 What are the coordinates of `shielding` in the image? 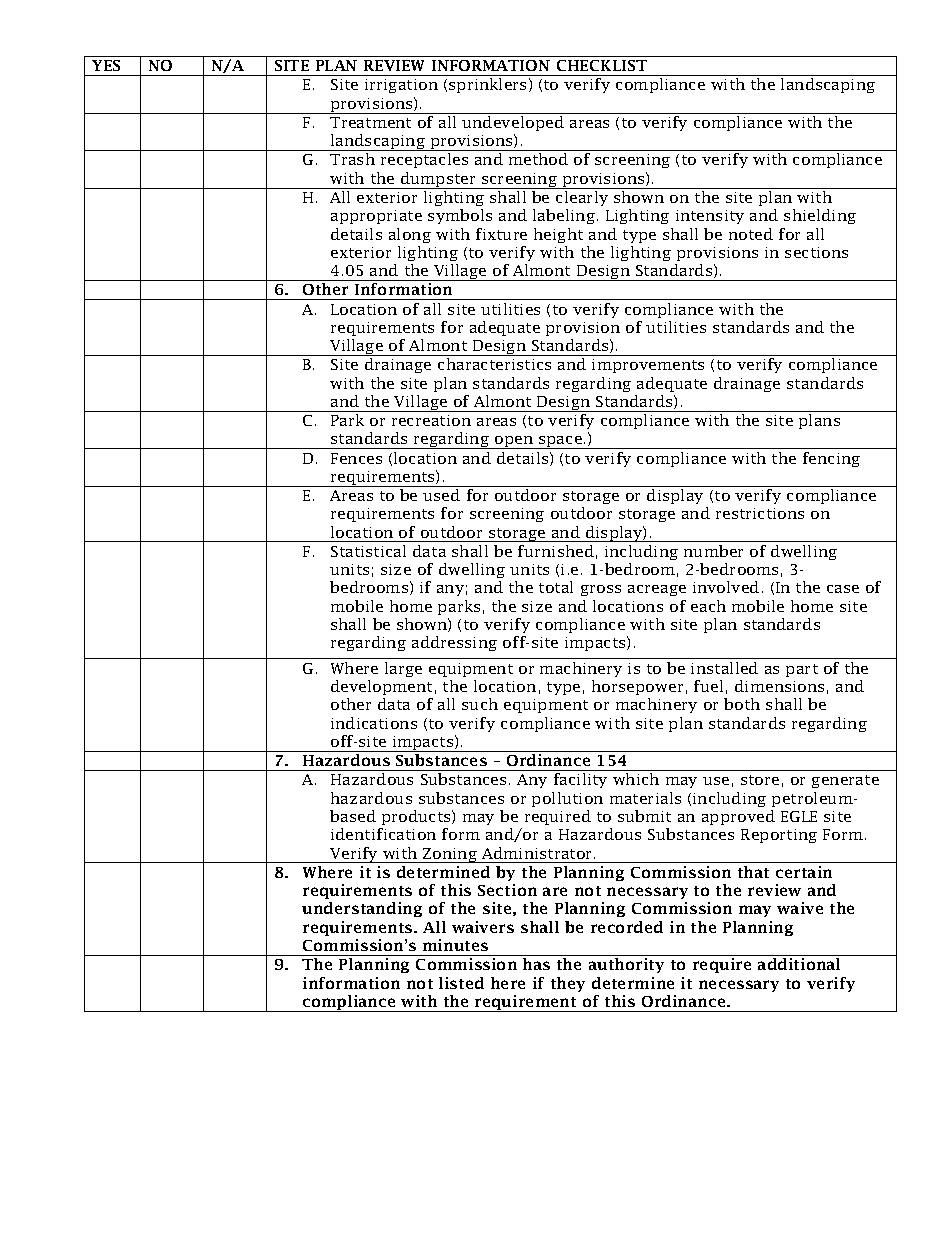 It's located at (820, 216).
